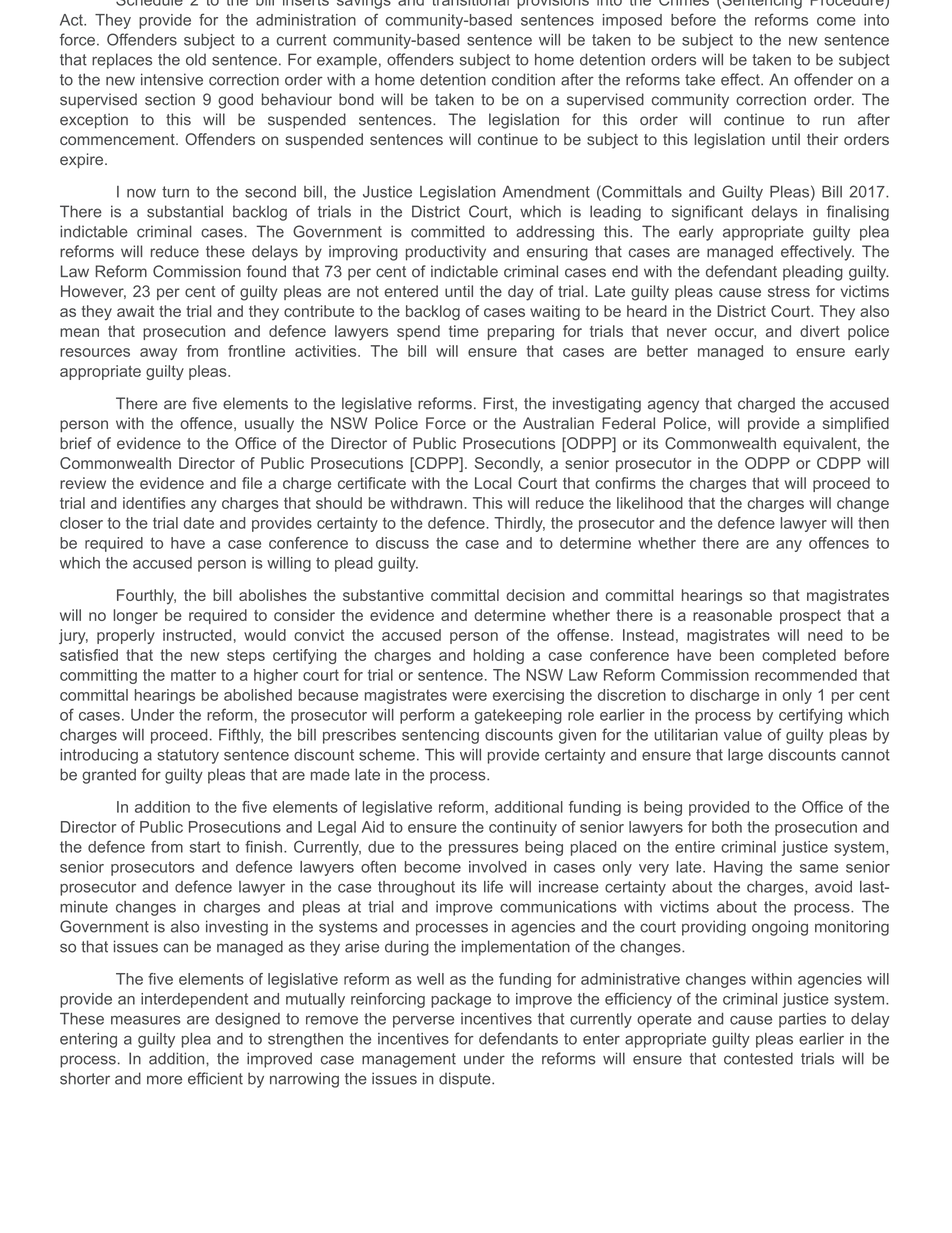 Image resolution: width=952 pixels, height=1233 pixels. I want to click on dispute, so click(466, 1080).
